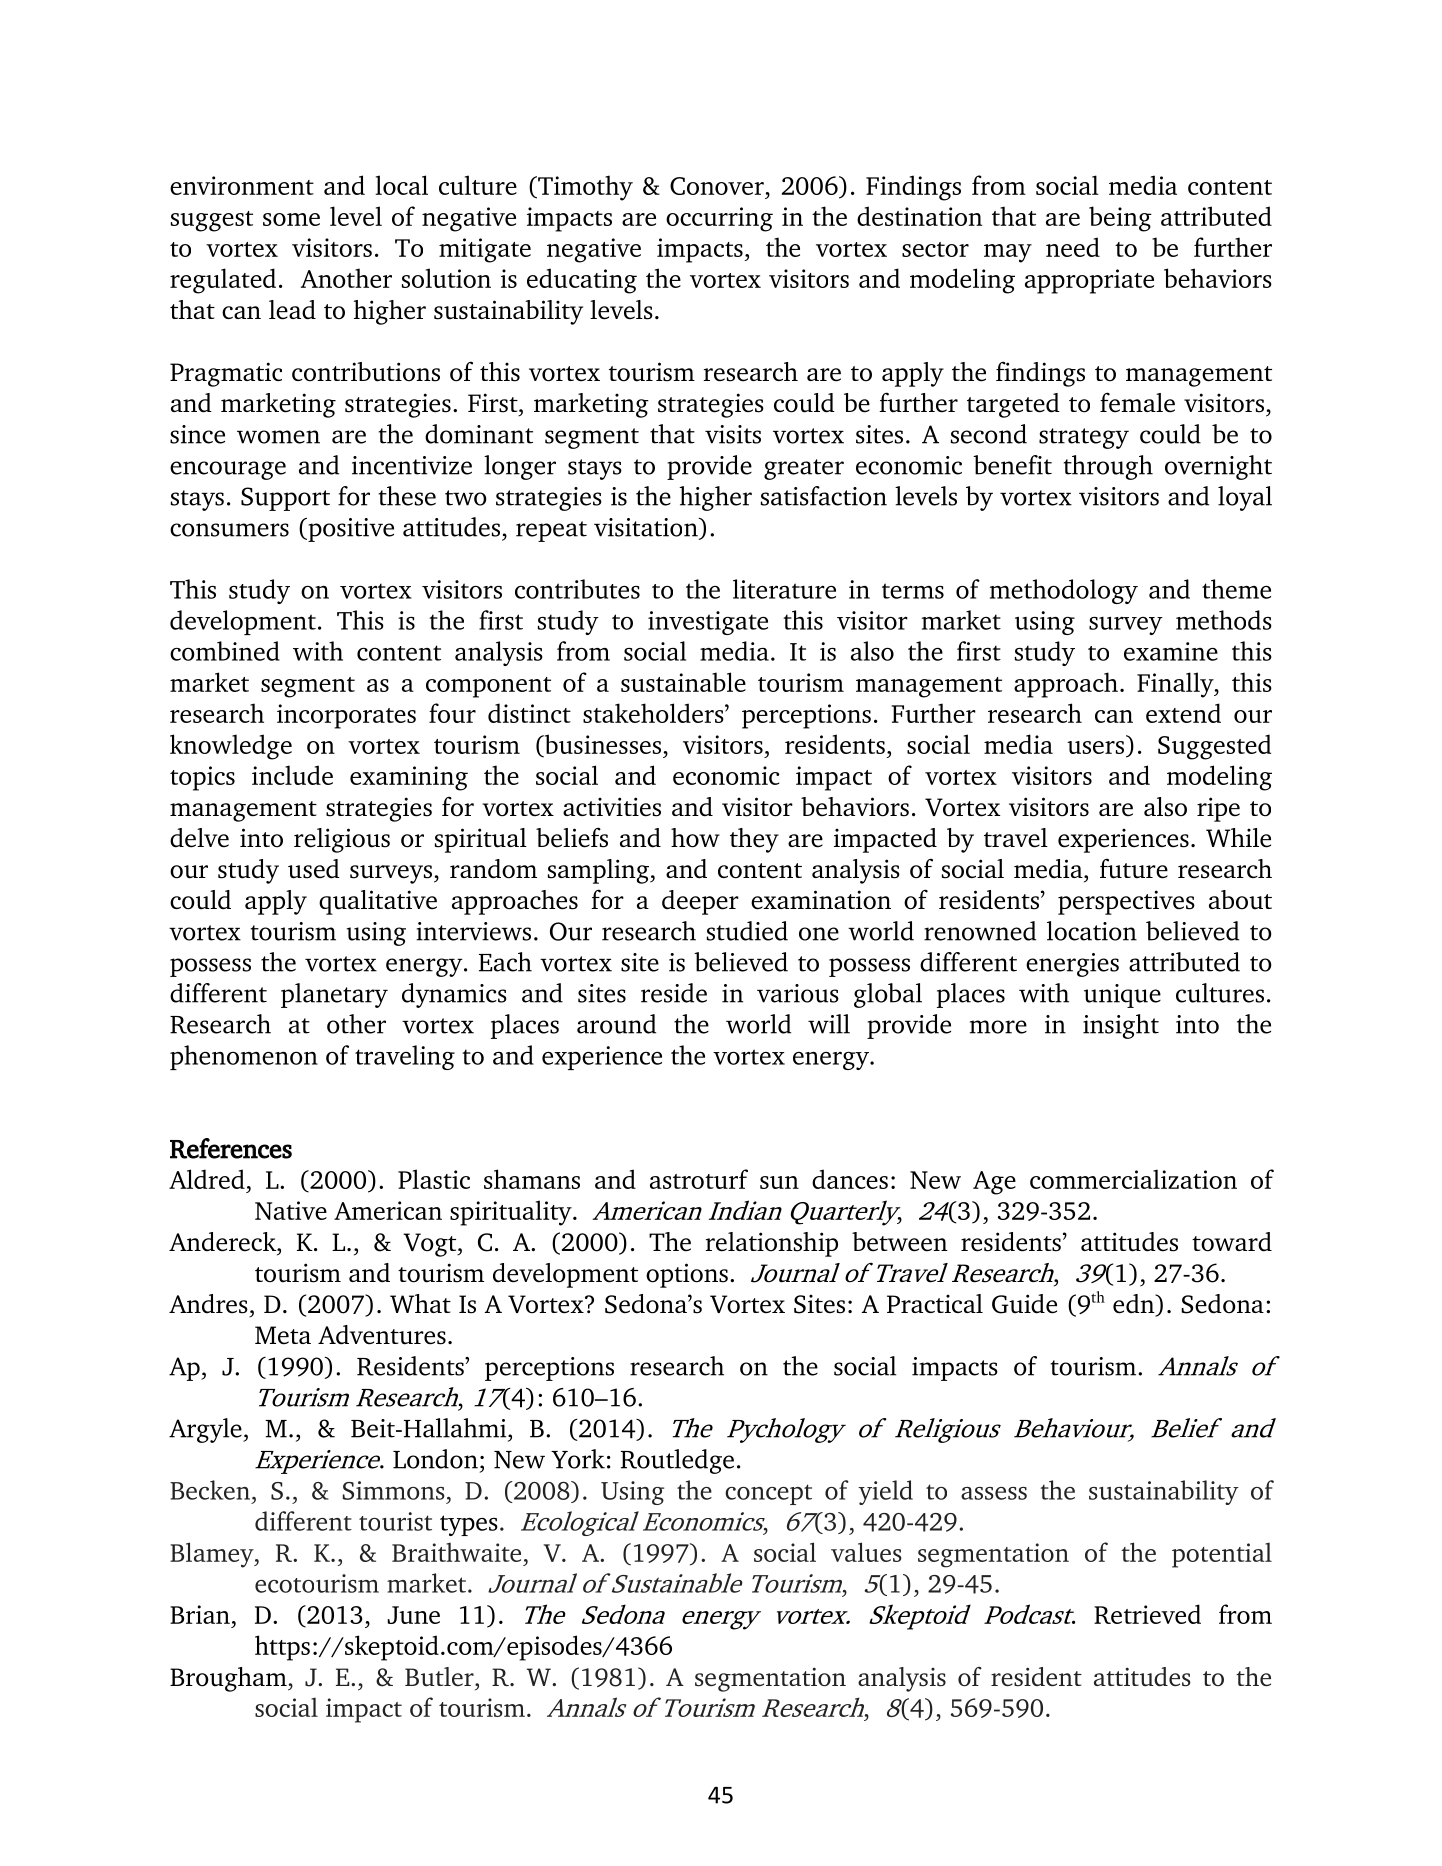 This screenshot has height=1866, width=1442. Describe the element at coordinates (1092, 931) in the screenshot. I see `location` at that location.
